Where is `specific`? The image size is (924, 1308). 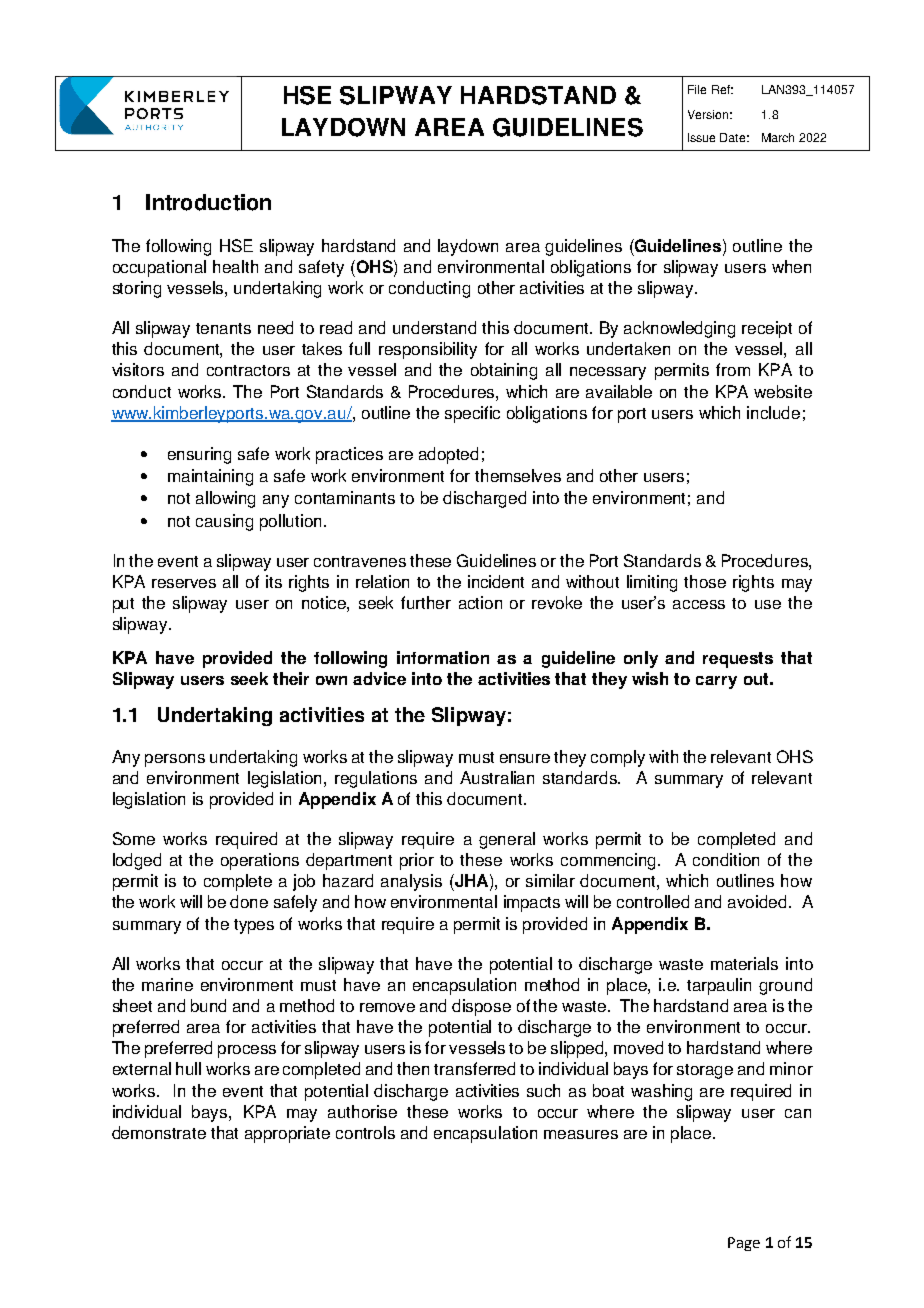
specific is located at coordinates (472, 414).
